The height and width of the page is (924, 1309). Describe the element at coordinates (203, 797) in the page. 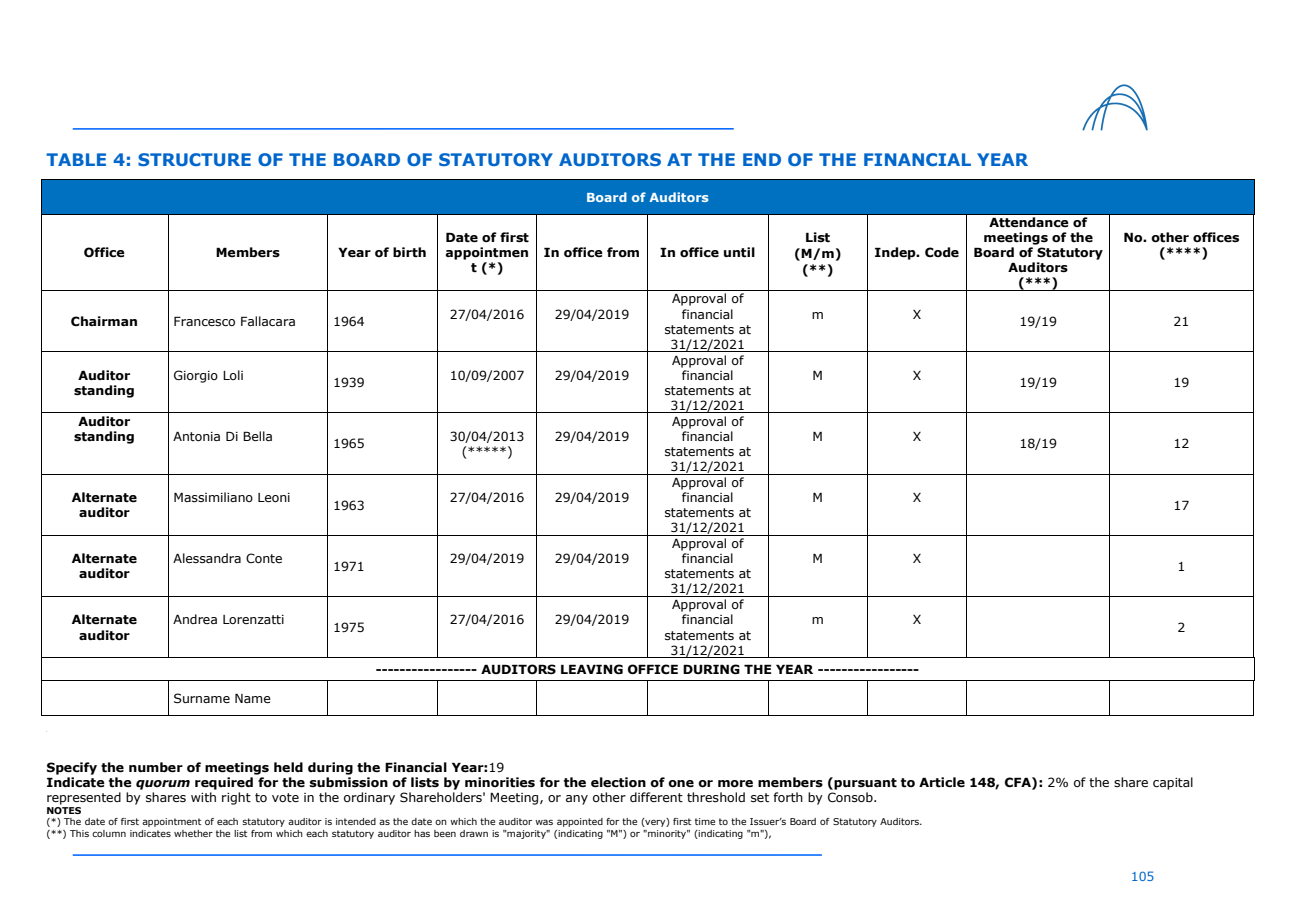

I see `with` at that location.
